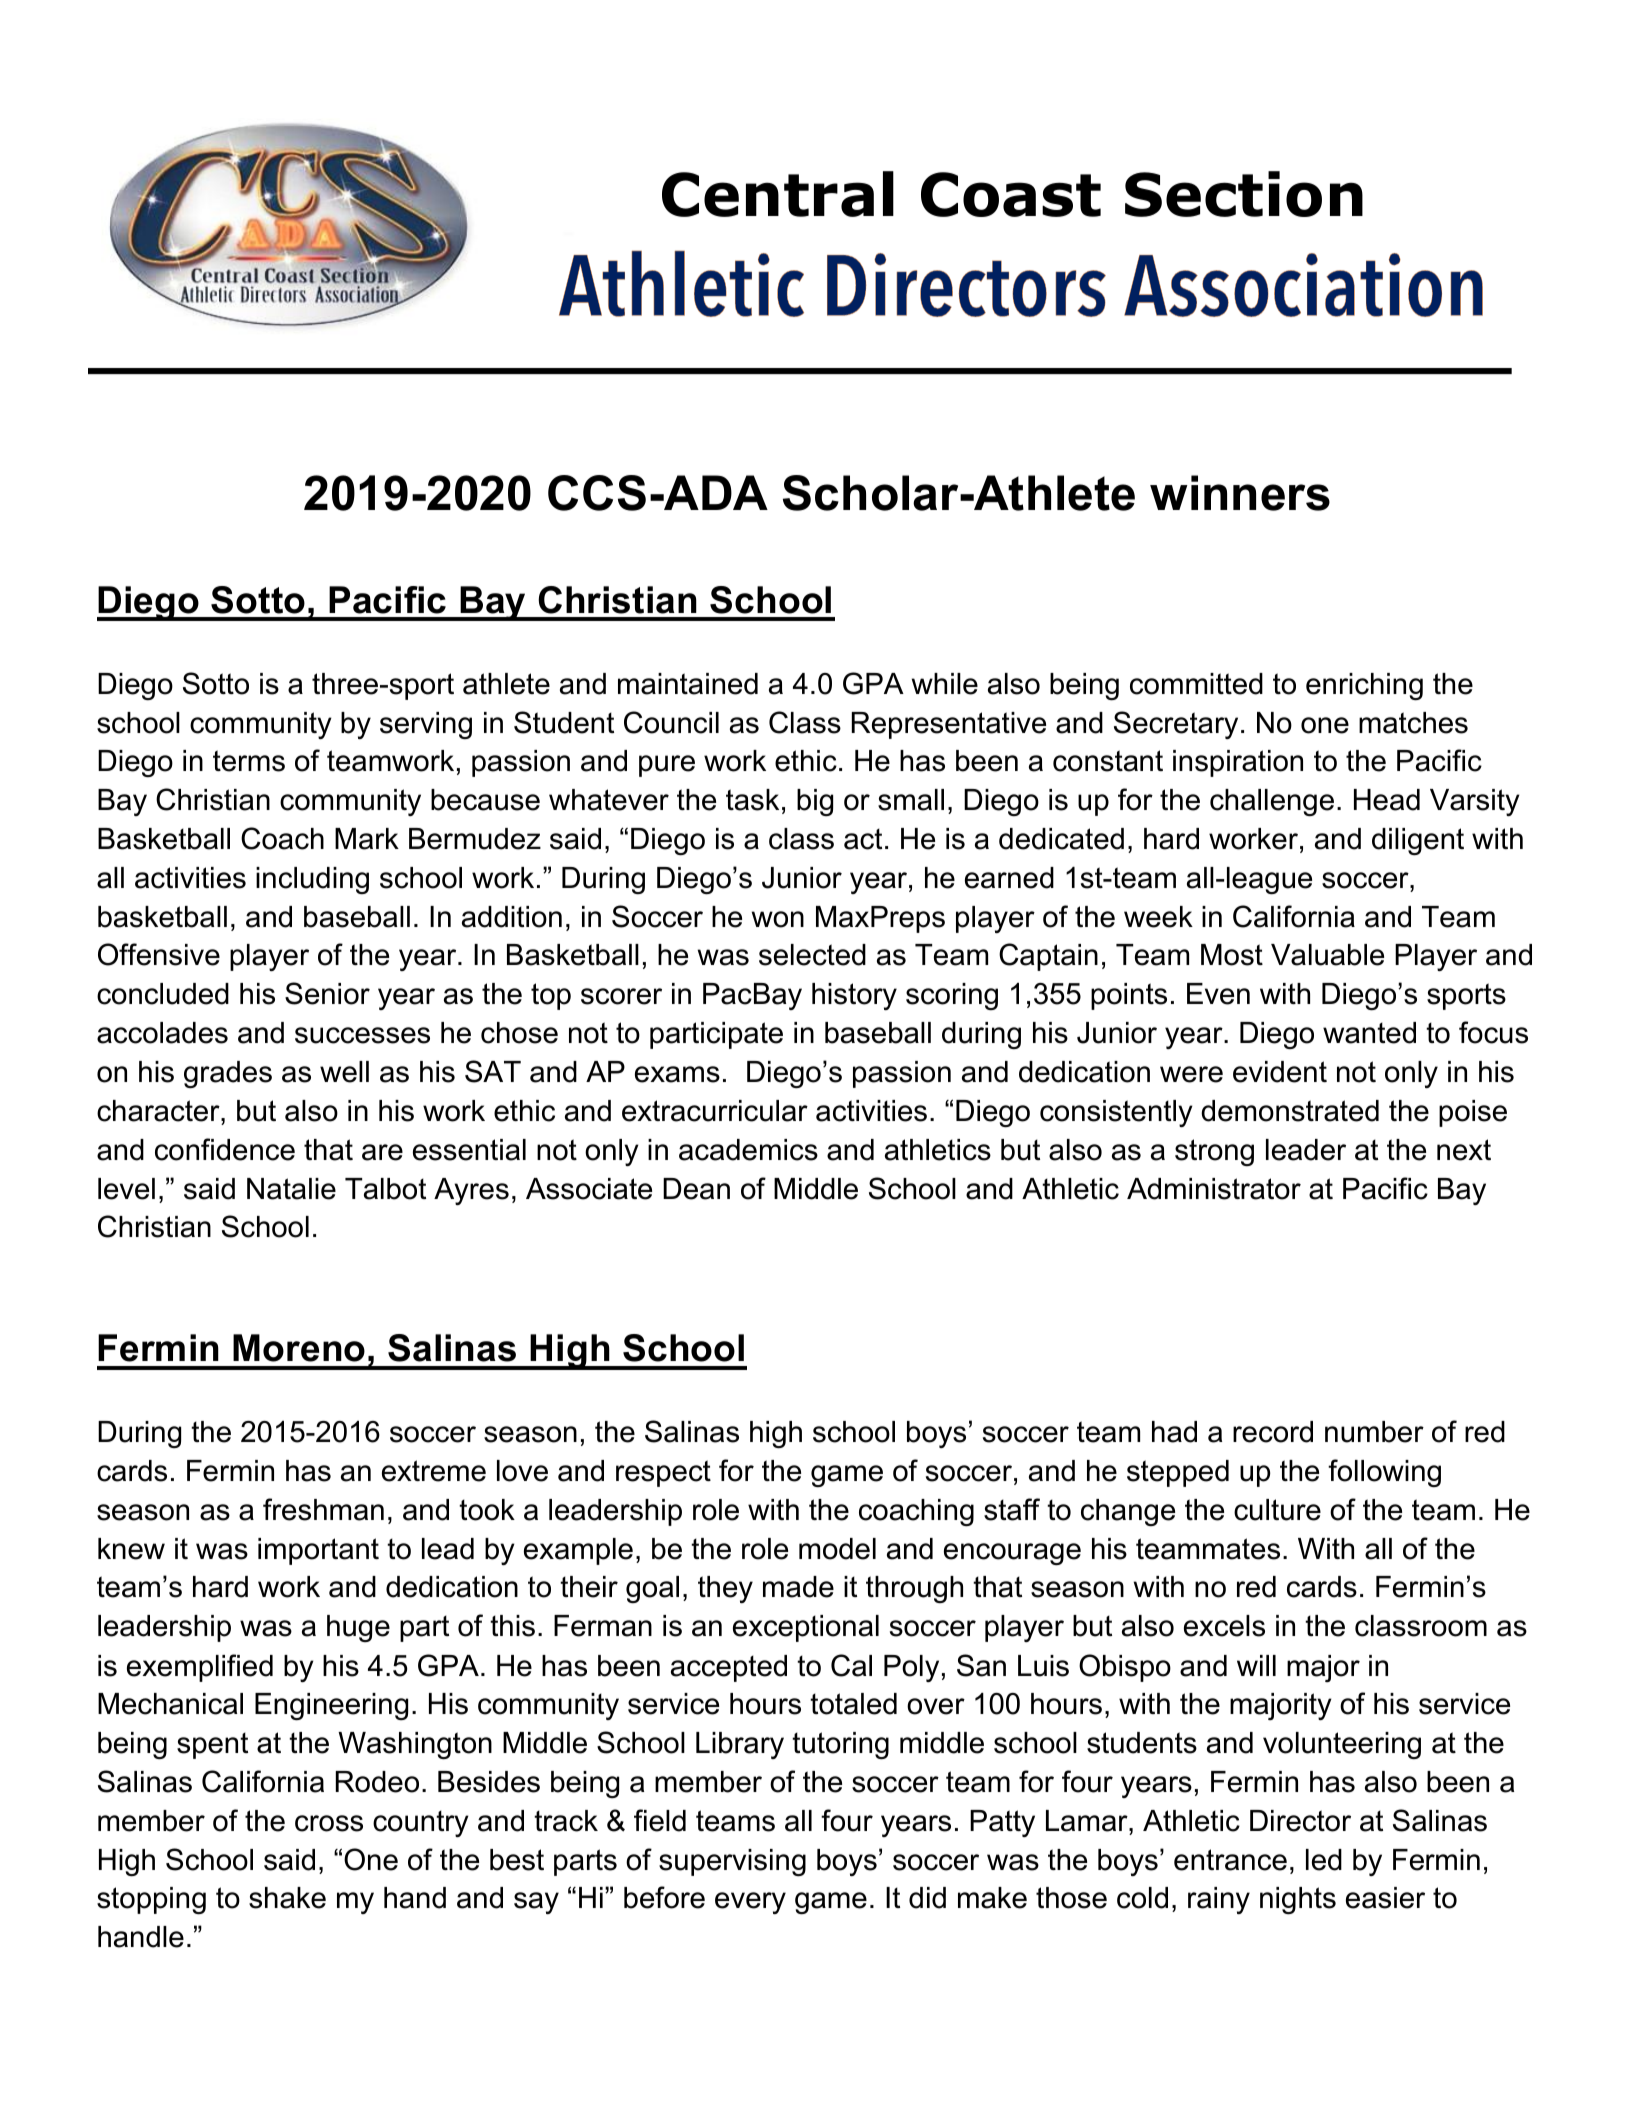 This document has height=2115, width=1635. I want to click on Central, so click(778, 194).
